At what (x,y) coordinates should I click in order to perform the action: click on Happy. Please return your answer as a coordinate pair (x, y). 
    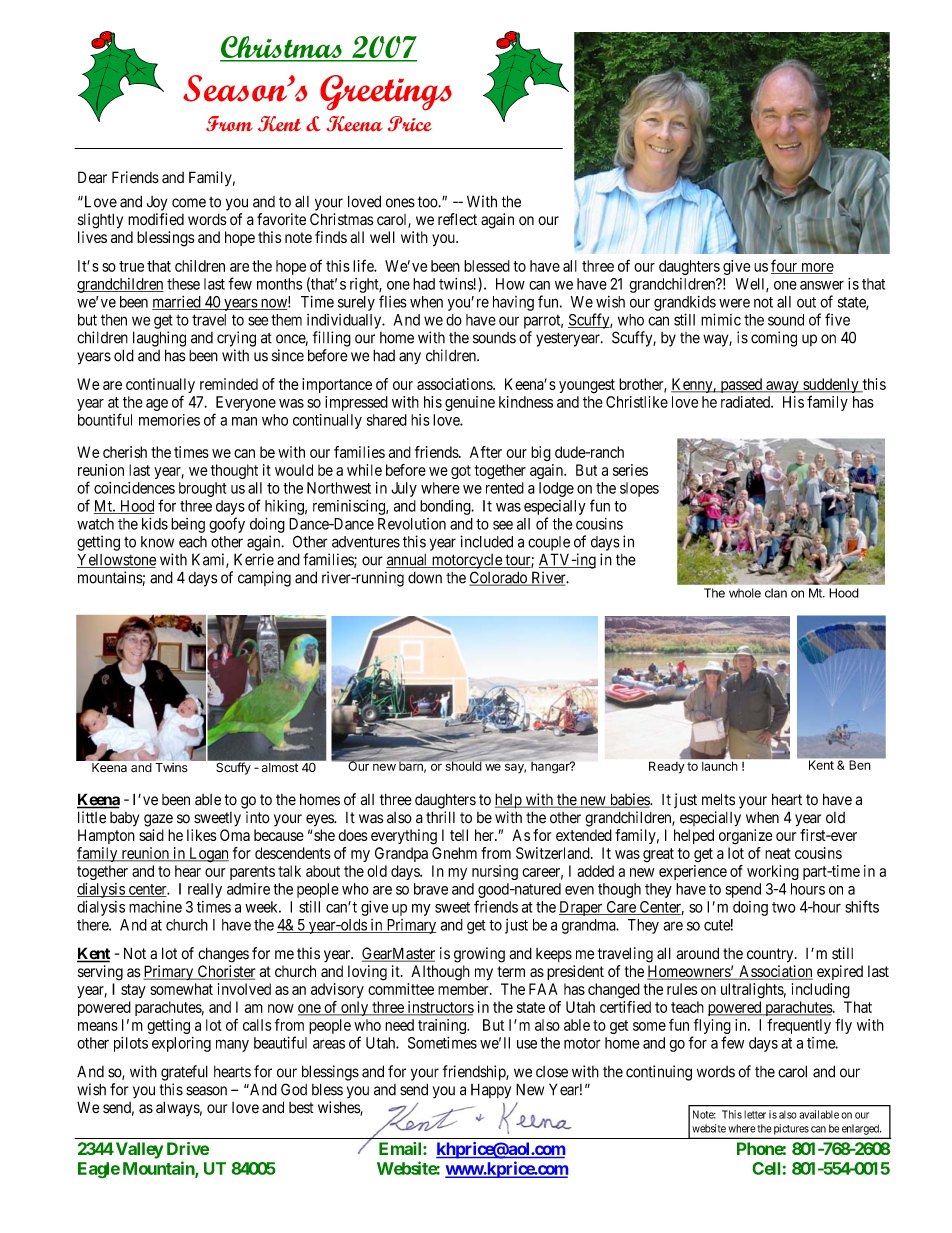
    Looking at the image, I should click on (491, 1091).
